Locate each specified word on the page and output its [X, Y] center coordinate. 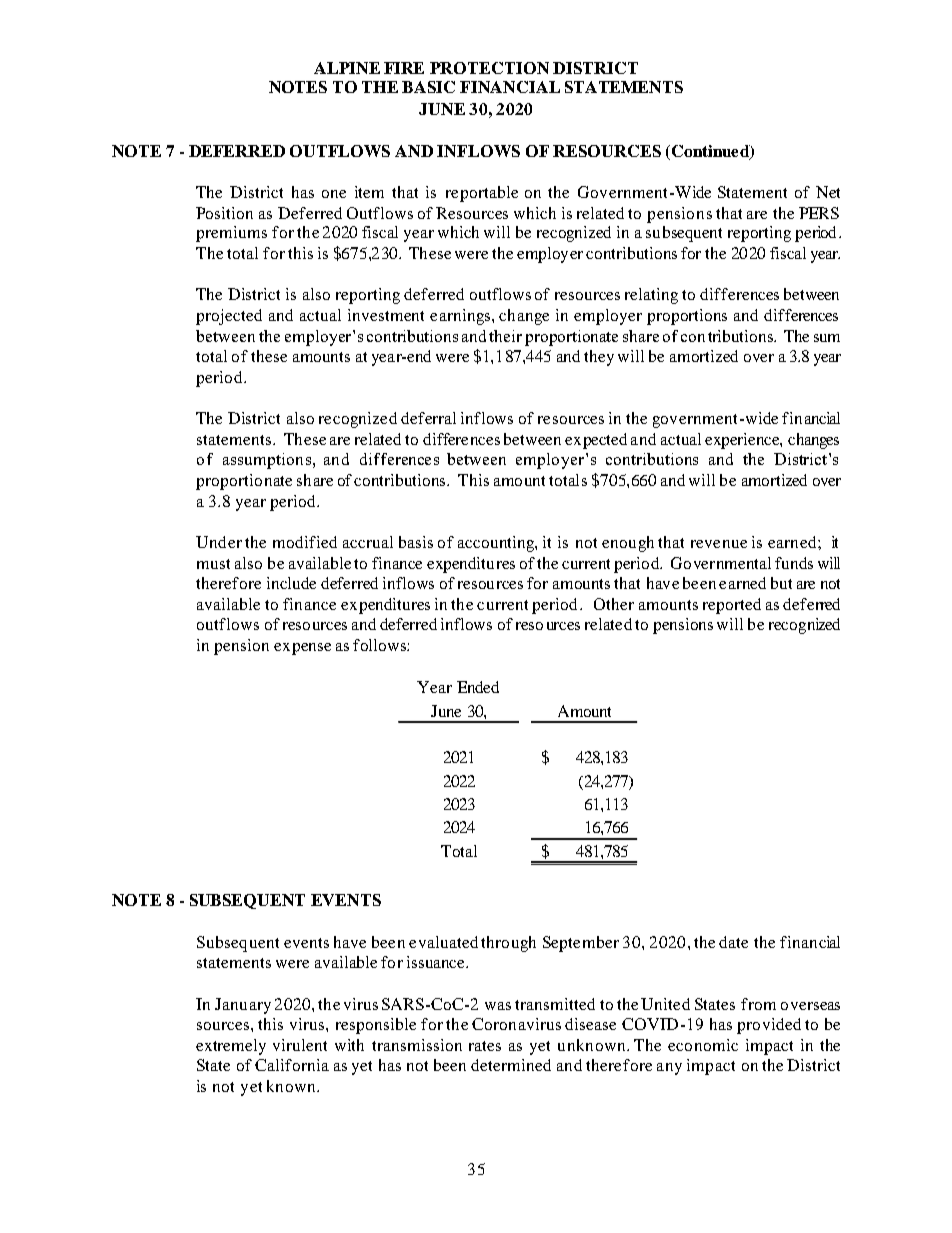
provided [769, 1026]
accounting [497, 544]
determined [511, 1065]
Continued [710, 152]
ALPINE [347, 68]
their [505, 336]
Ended [478, 687]
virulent [300, 1045]
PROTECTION [489, 68]
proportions [687, 317]
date [733, 942]
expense [302, 649]
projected [229, 317]
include [291, 583]
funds [794, 563]
